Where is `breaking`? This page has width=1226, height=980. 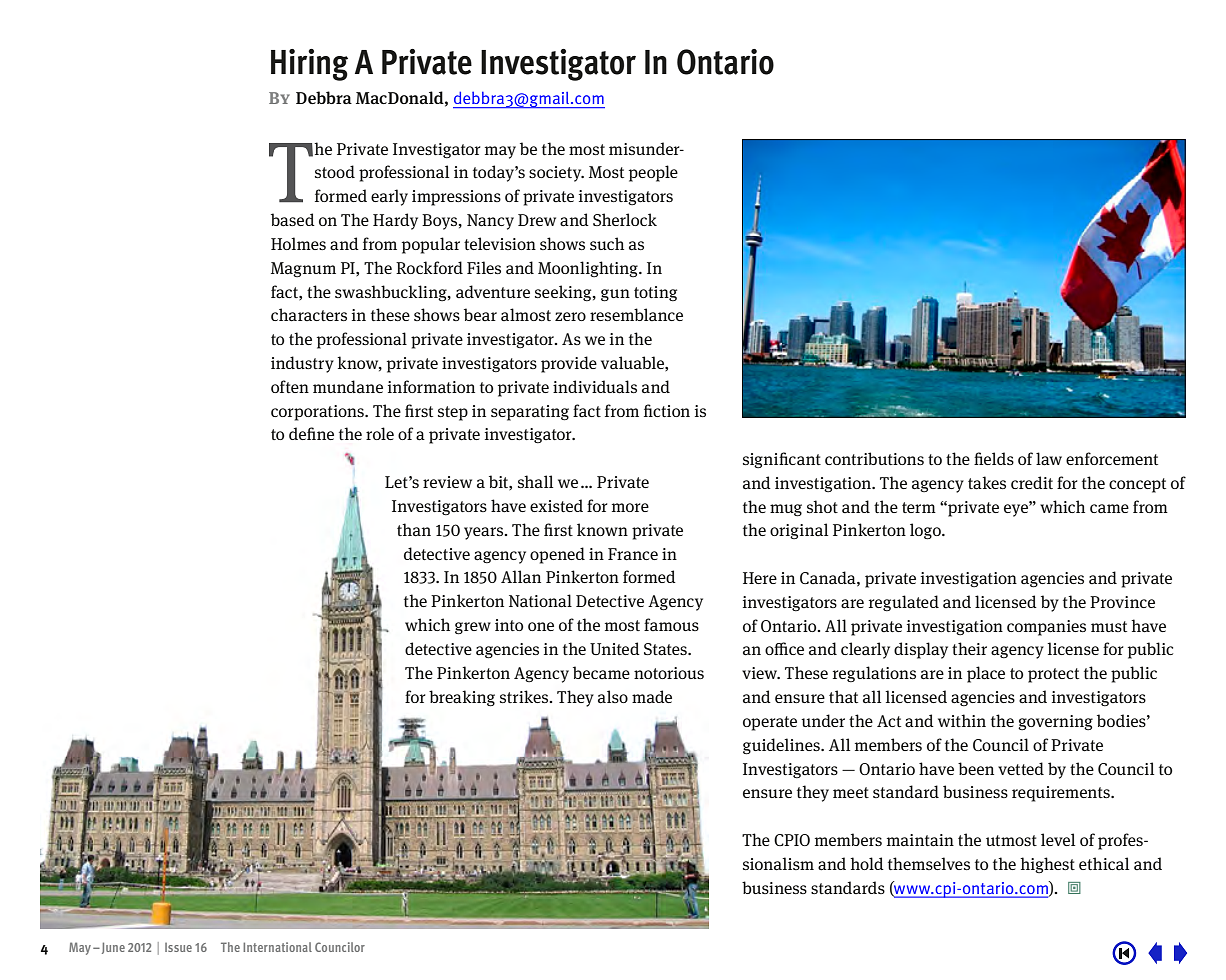
breaking is located at coordinates (462, 698).
